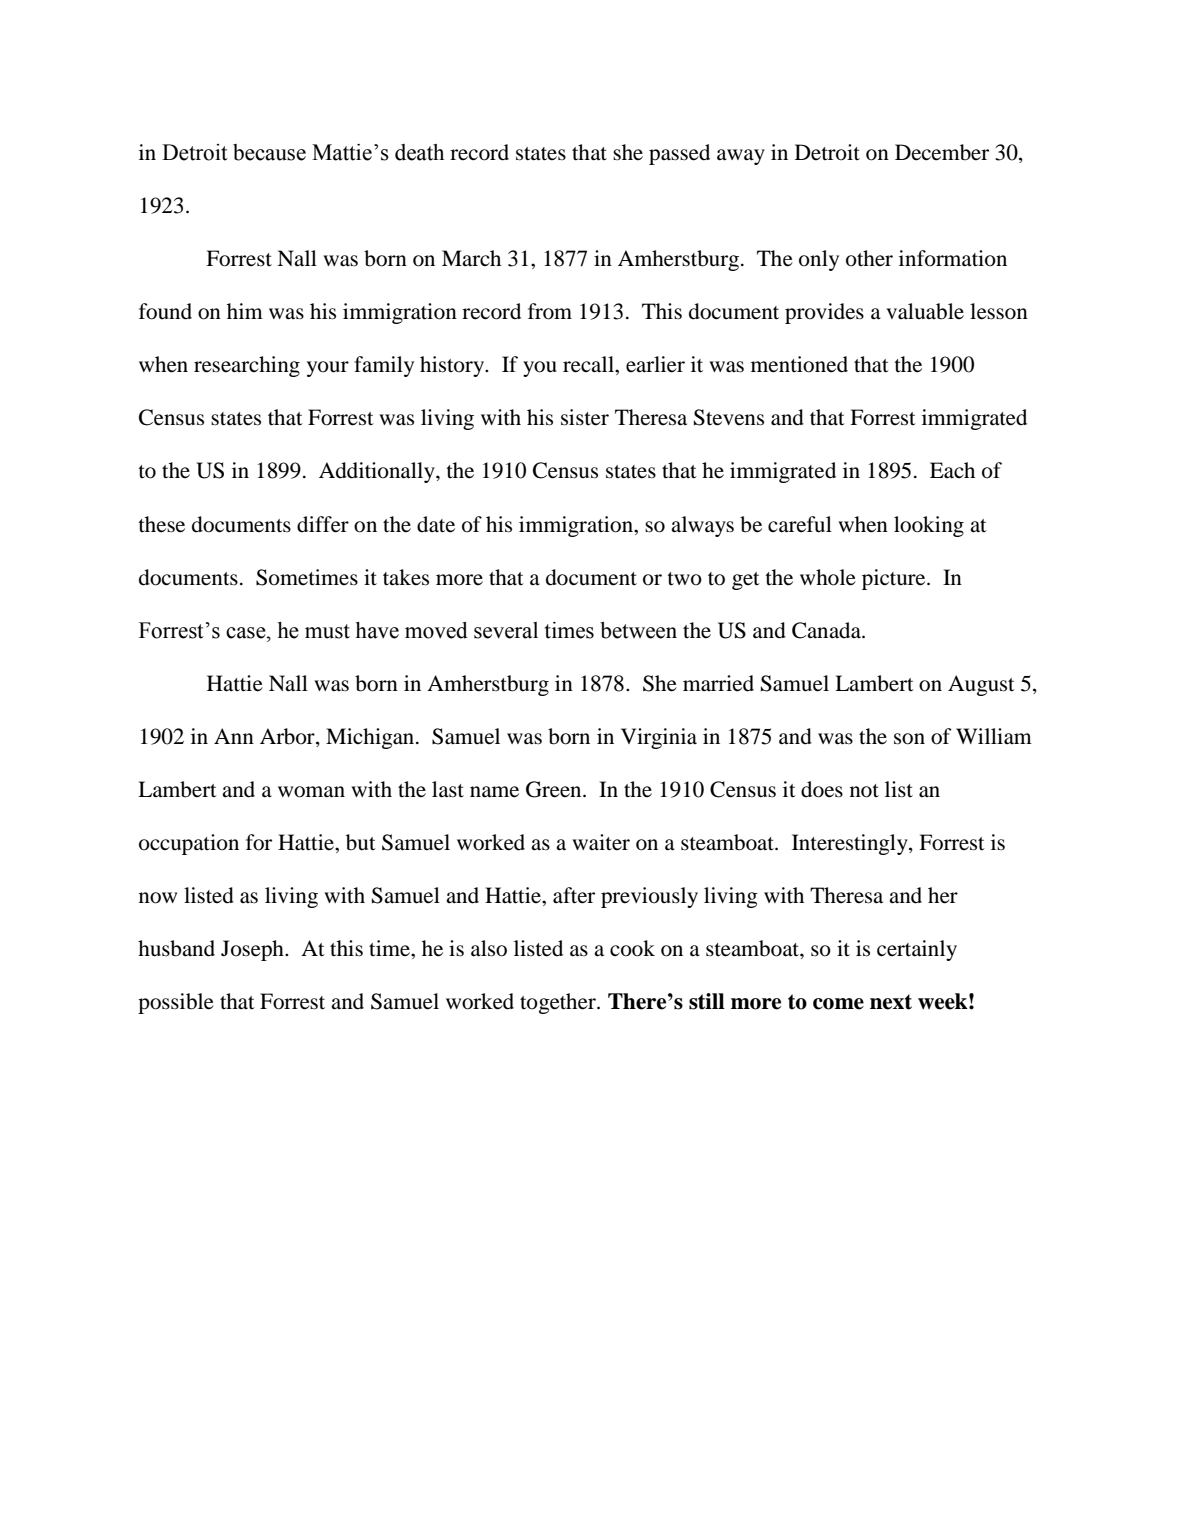  I want to click on researching, so click(247, 366).
